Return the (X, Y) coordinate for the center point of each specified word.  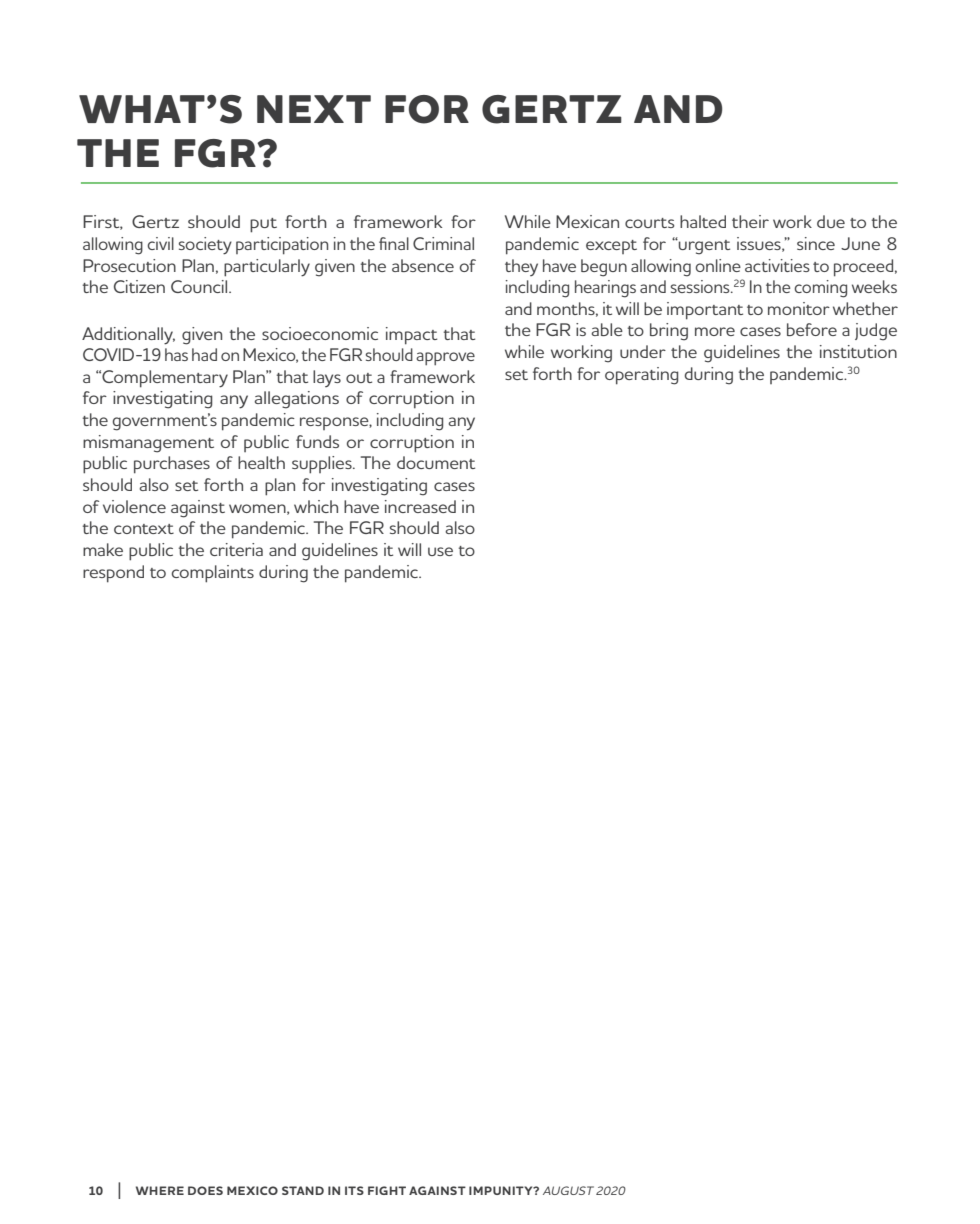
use (440, 551)
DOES (205, 1190)
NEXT (314, 109)
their (750, 221)
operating (642, 376)
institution (858, 351)
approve (445, 358)
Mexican (587, 221)
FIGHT (387, 1190)
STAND (303, 1190)
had (204, 354)
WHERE (160, 1190)
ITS (354, 1190)
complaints (213, 574)
